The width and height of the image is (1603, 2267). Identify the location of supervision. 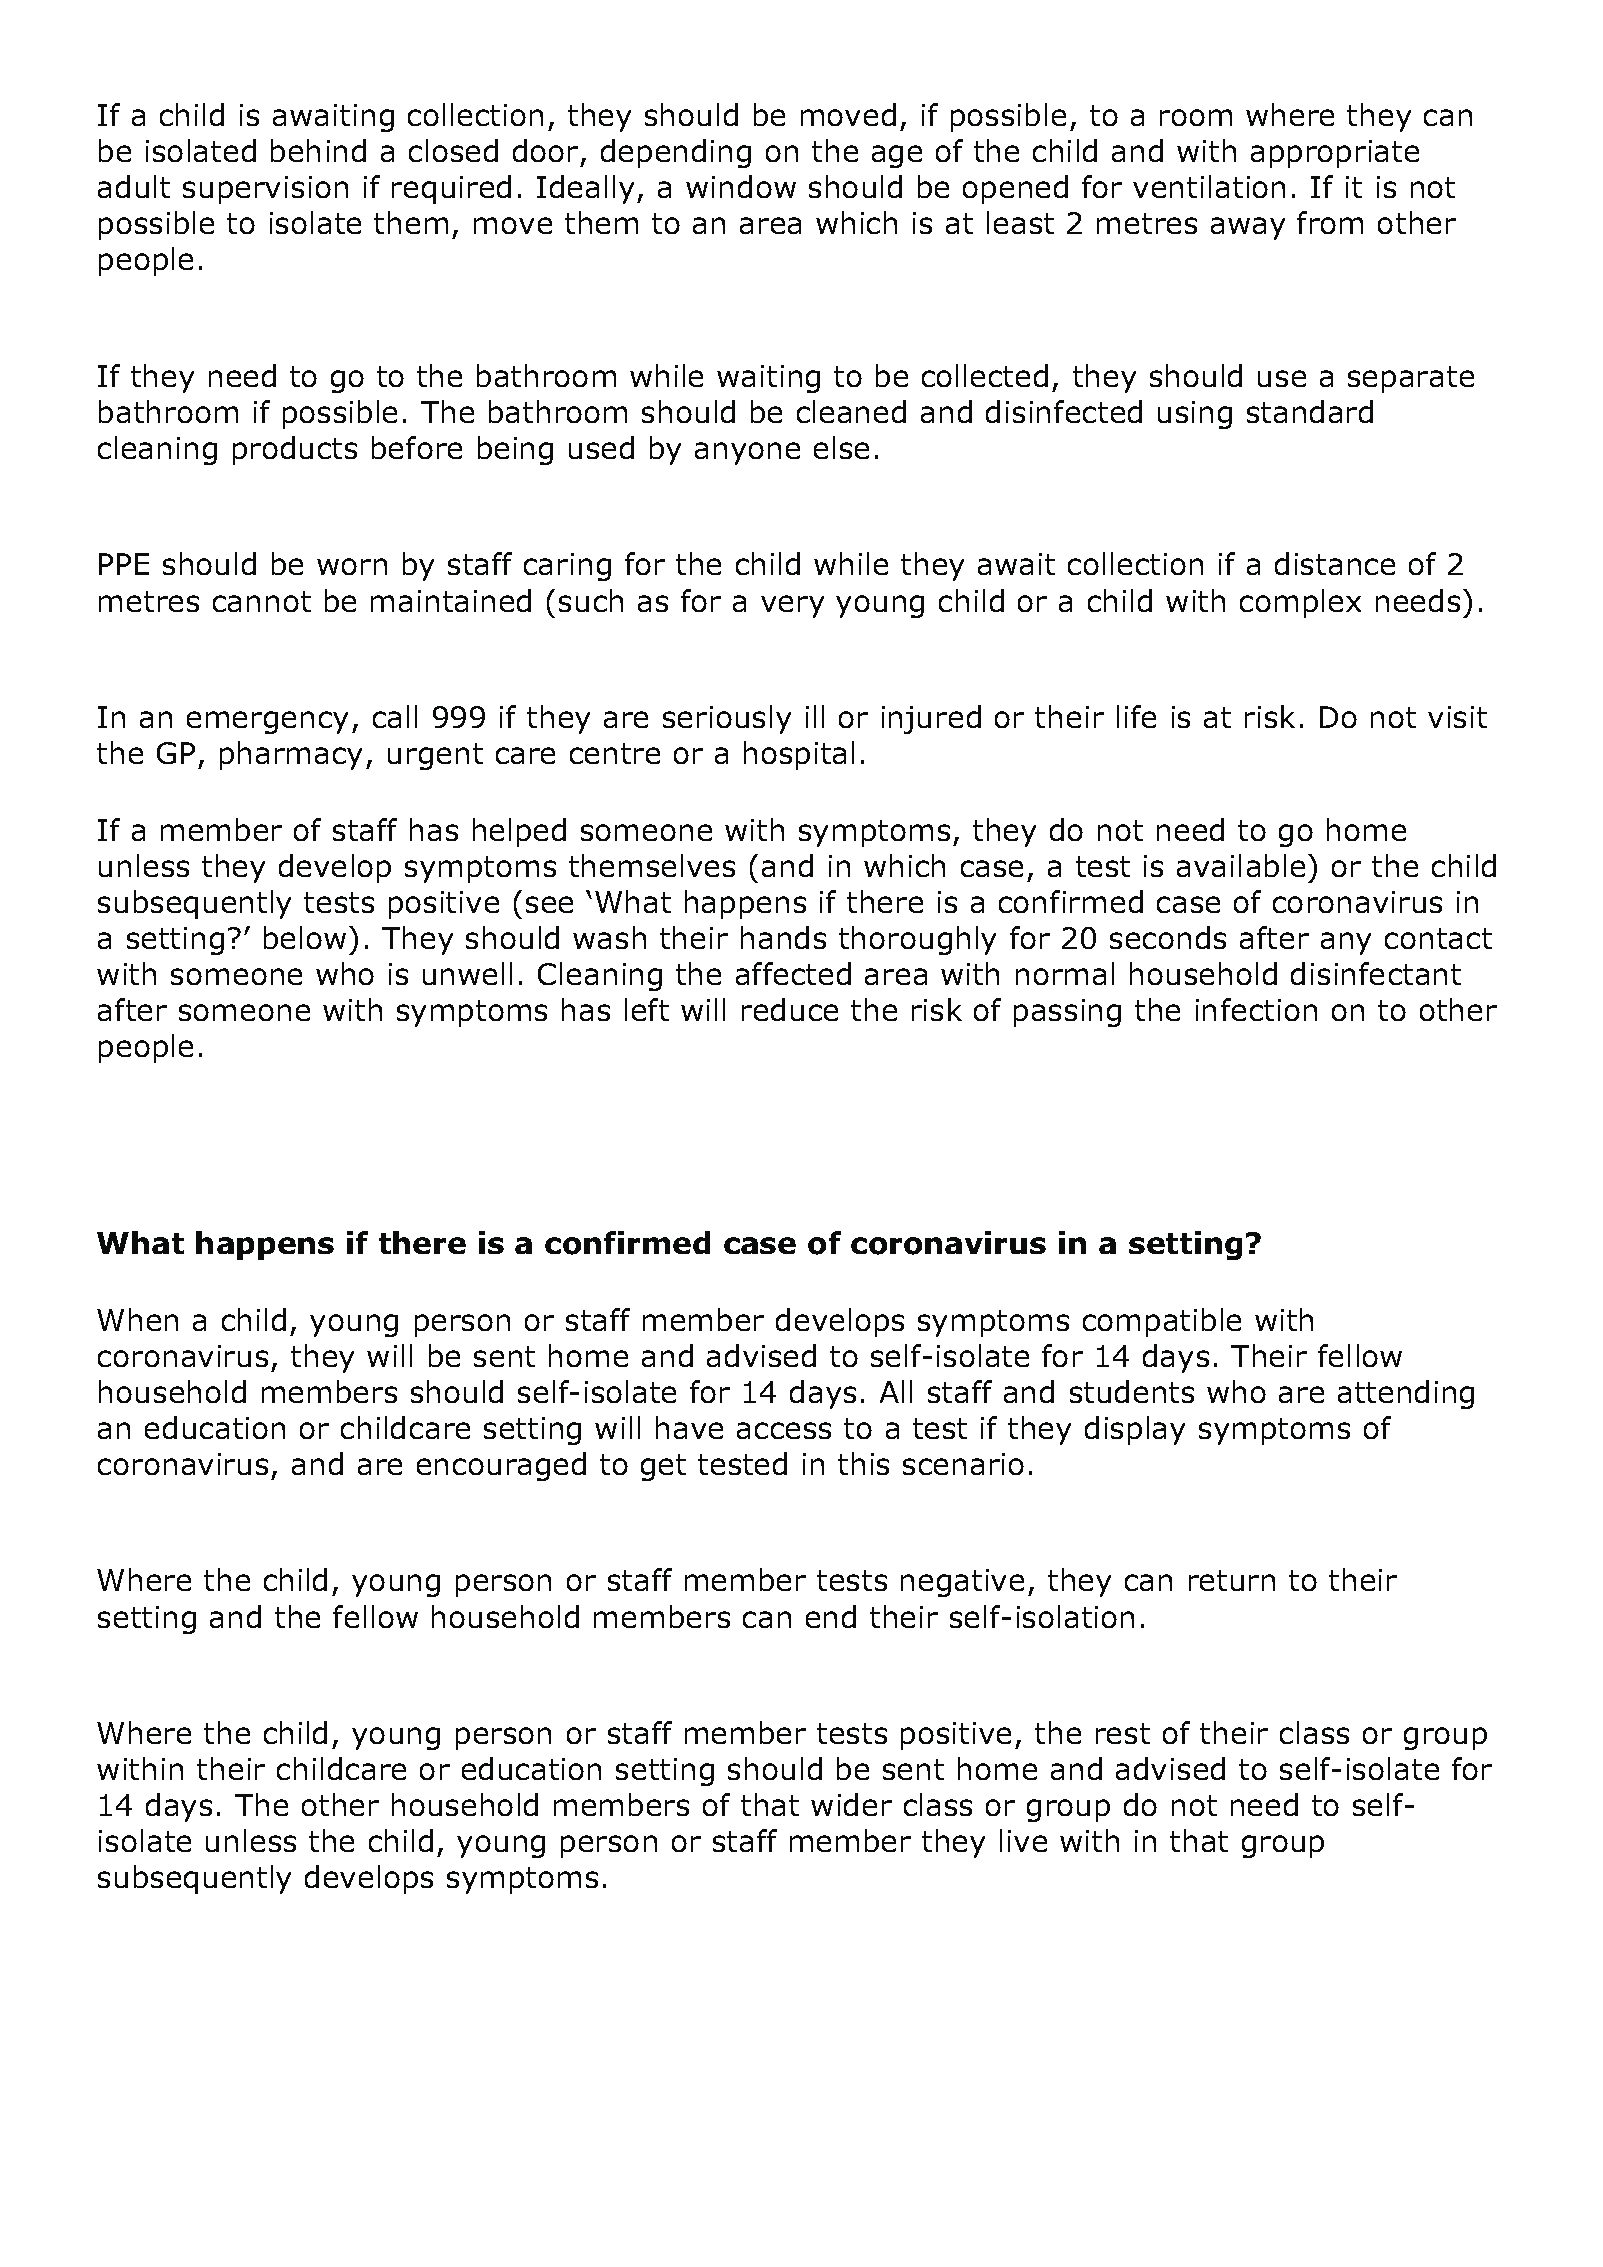
(265, 190).
